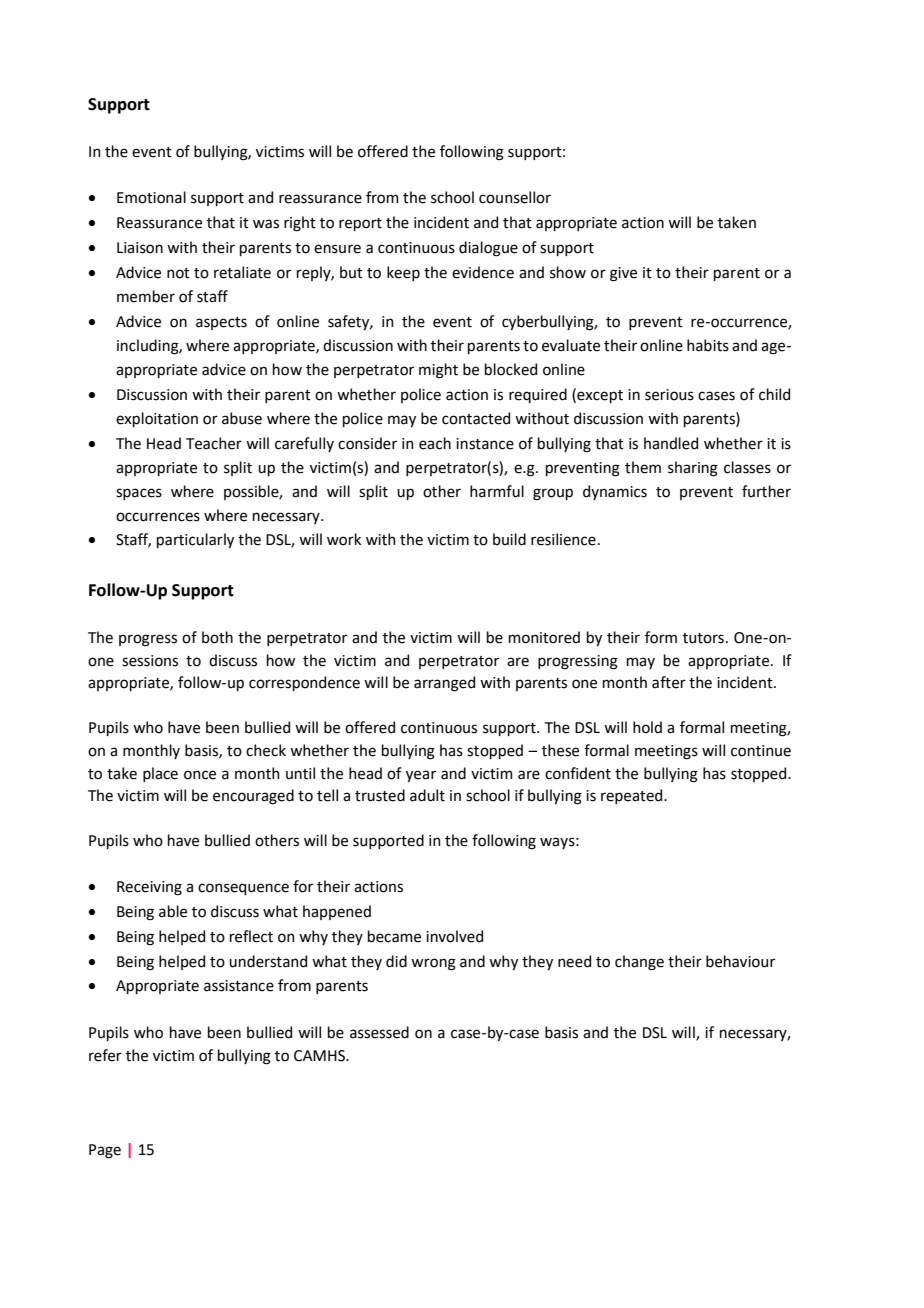 The width and height of the document is (924, 1308). What do you see at coordinates (633, 796) in the document?
I see `repeated` at bounding box center [633, 796].
